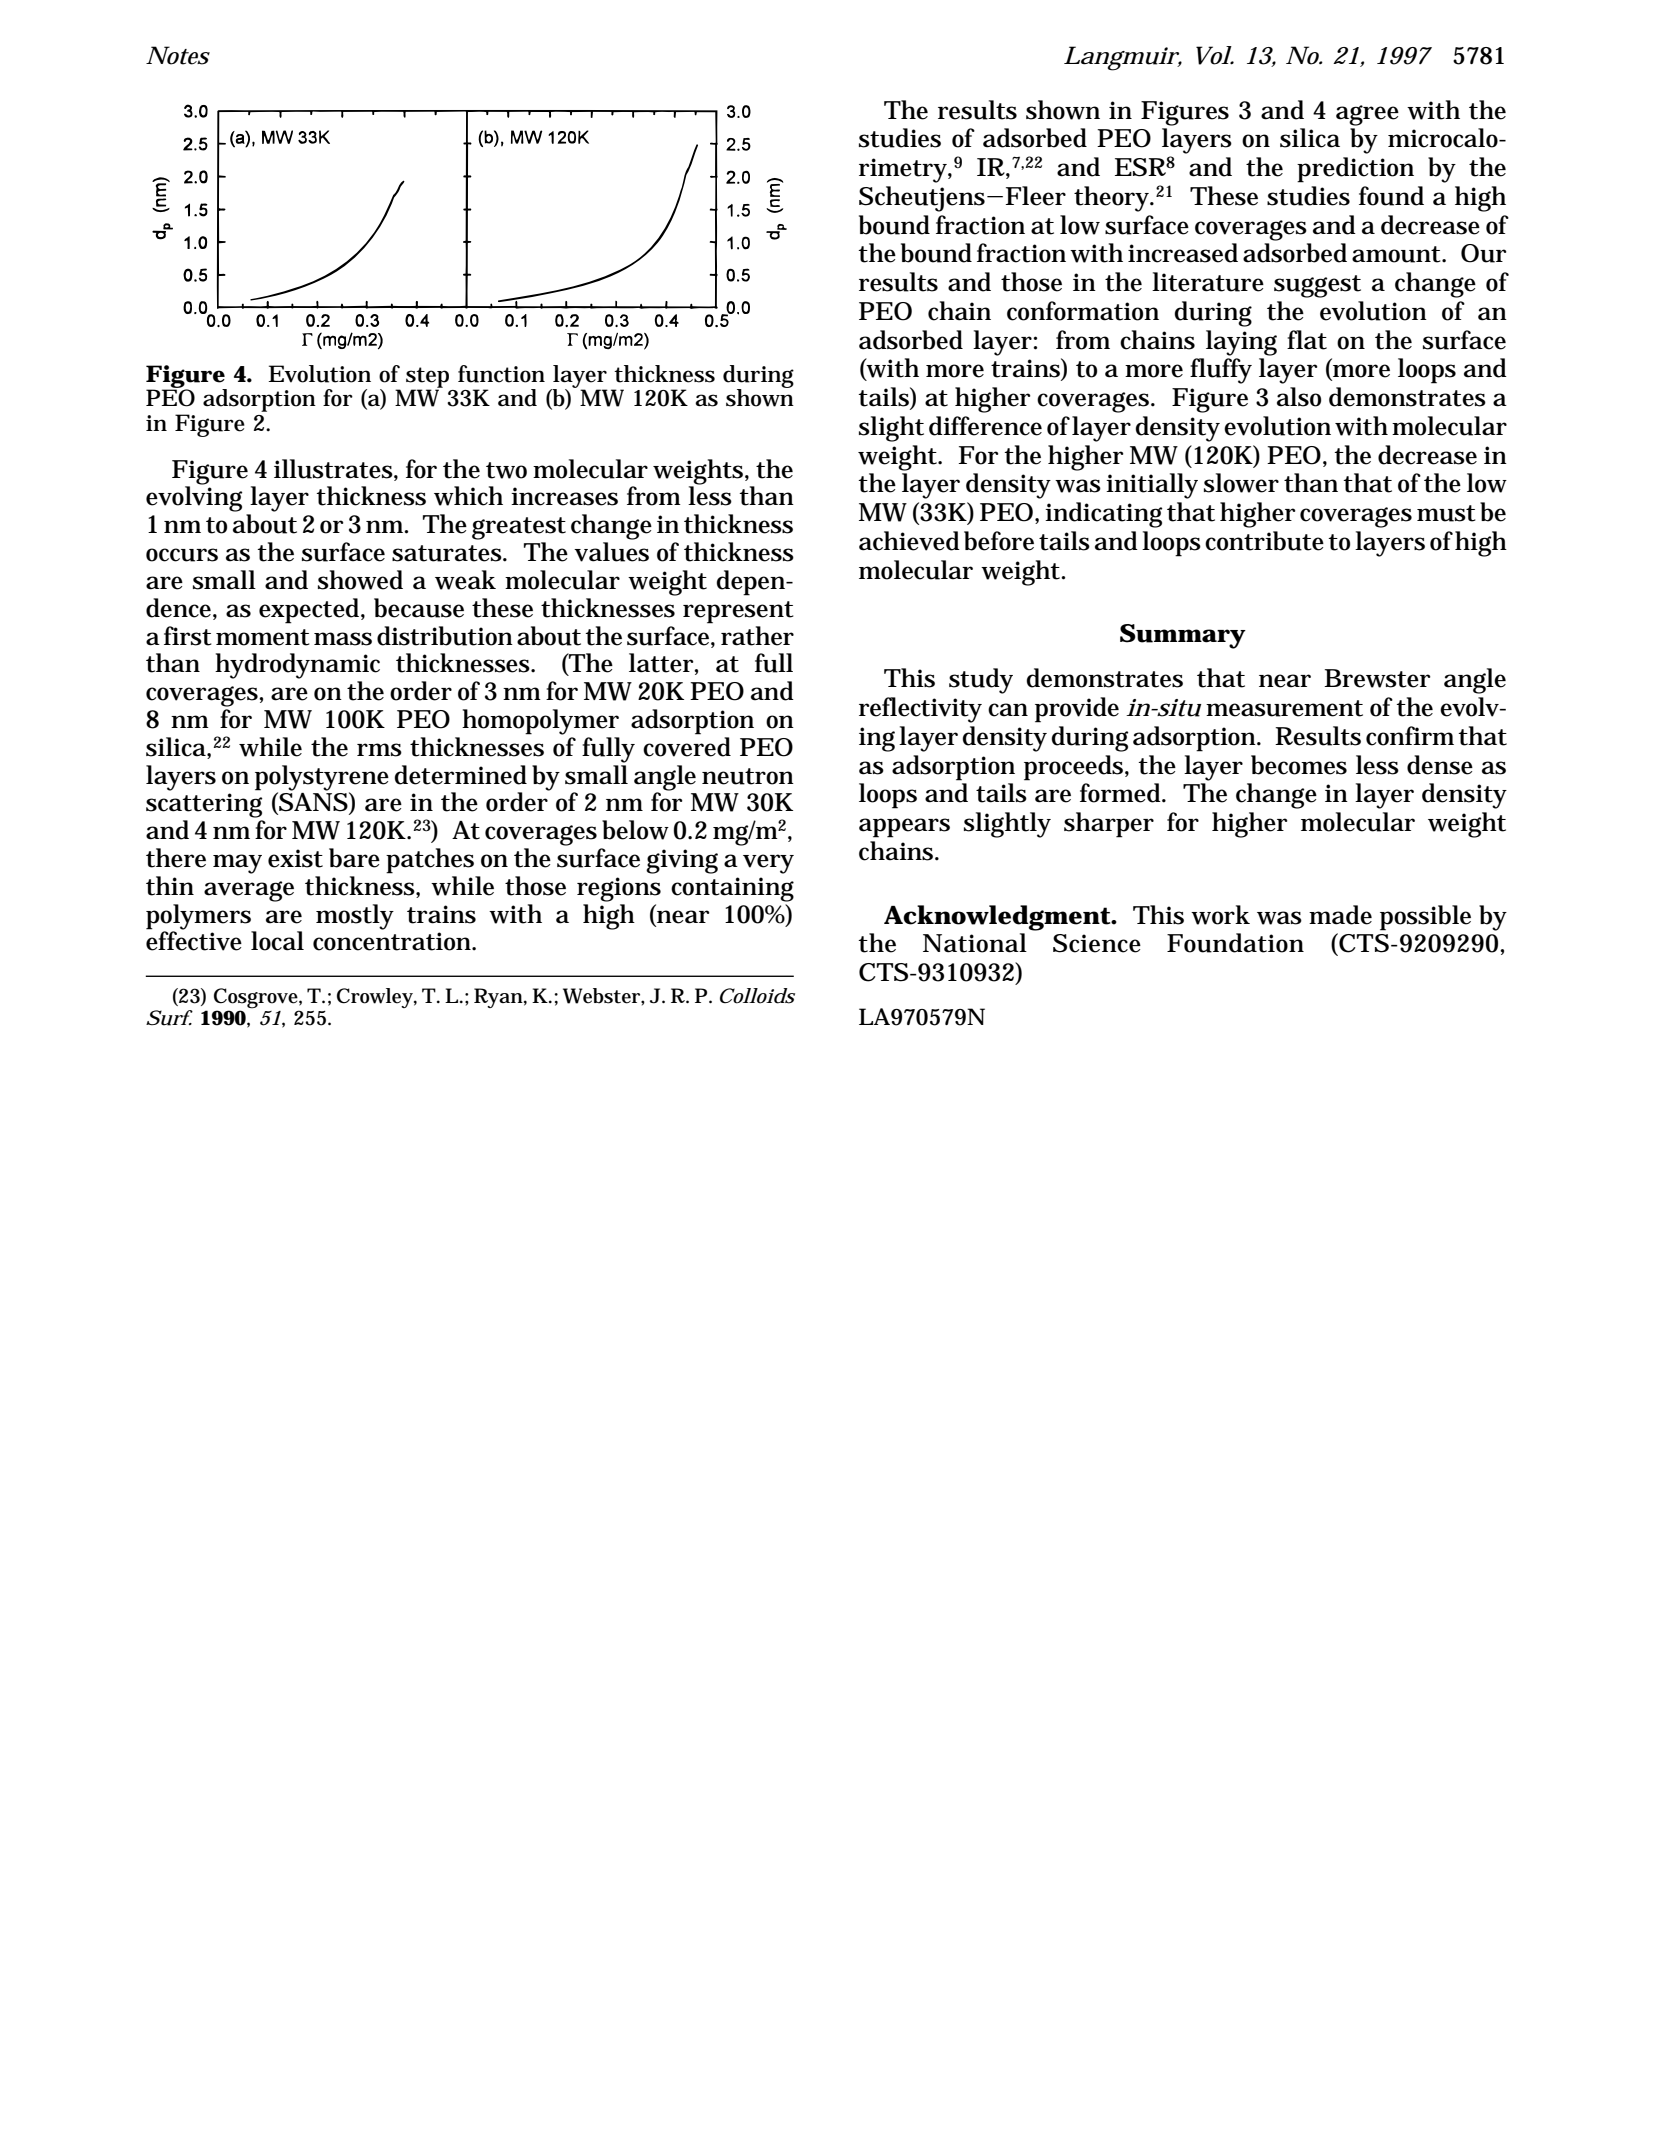 The image size is (1656, 2143). Describe the element at coordinates (427, 378) in the screenshot. I see `step` at that location.
